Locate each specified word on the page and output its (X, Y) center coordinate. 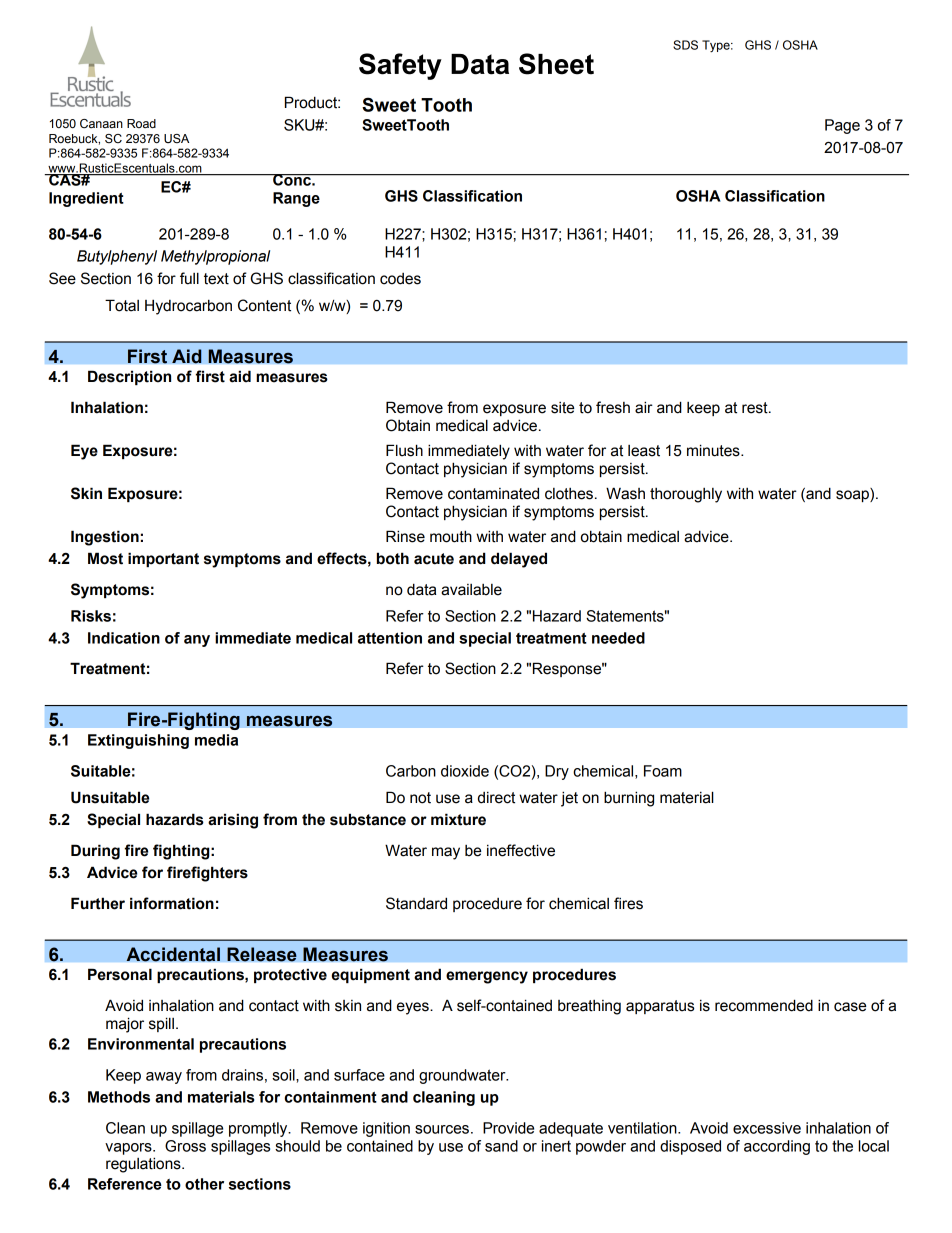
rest (756, 408)
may (446, 853)
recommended (764, 1005)
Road (141, 123)
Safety (400, 66)
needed (618, 638)
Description (129, 377)
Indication (124, 638)
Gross (185, 1146)
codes (400, 279)
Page (842, 126)
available (471, 590)
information (172, 903)
